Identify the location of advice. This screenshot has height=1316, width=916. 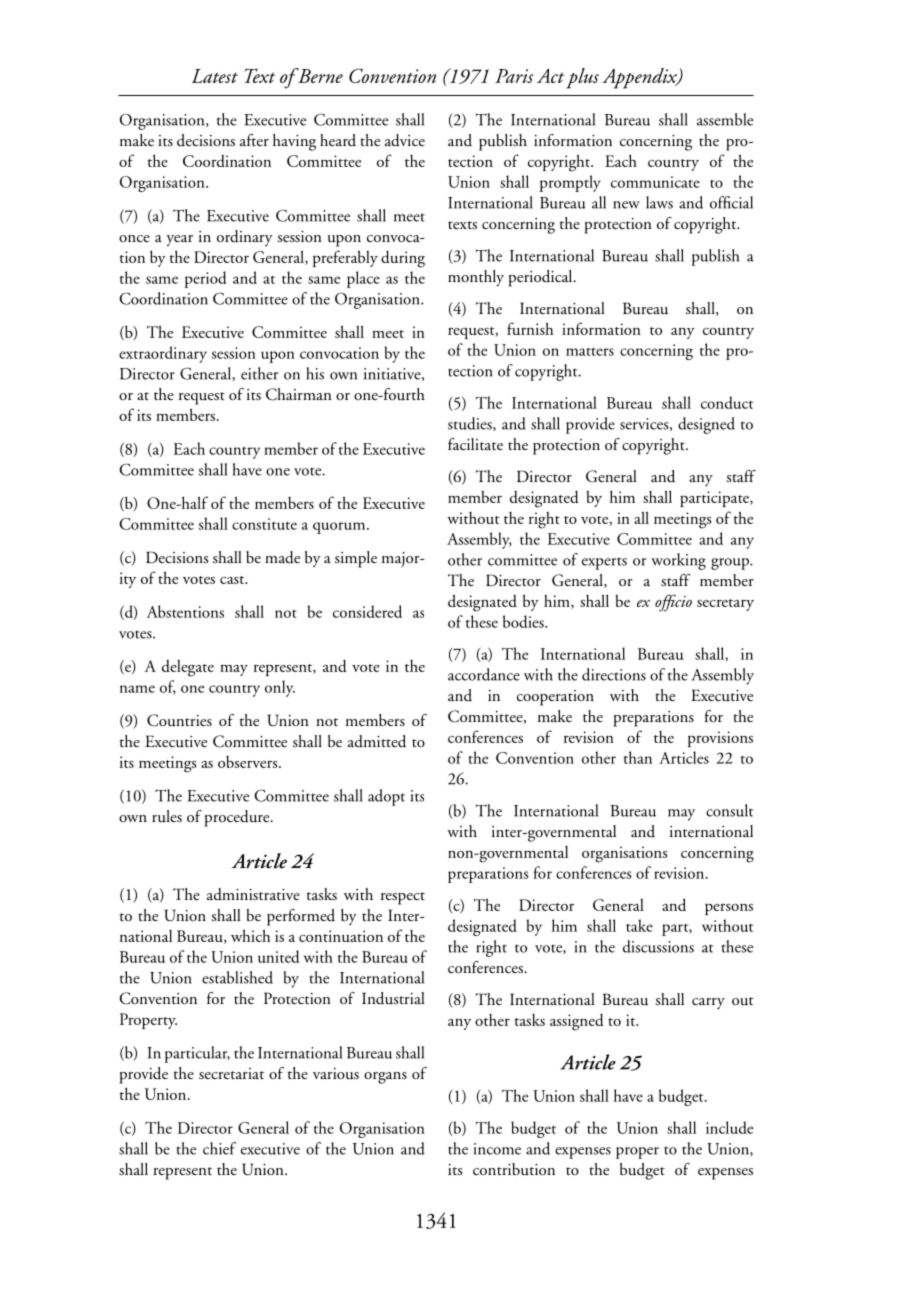
(405, 140).
